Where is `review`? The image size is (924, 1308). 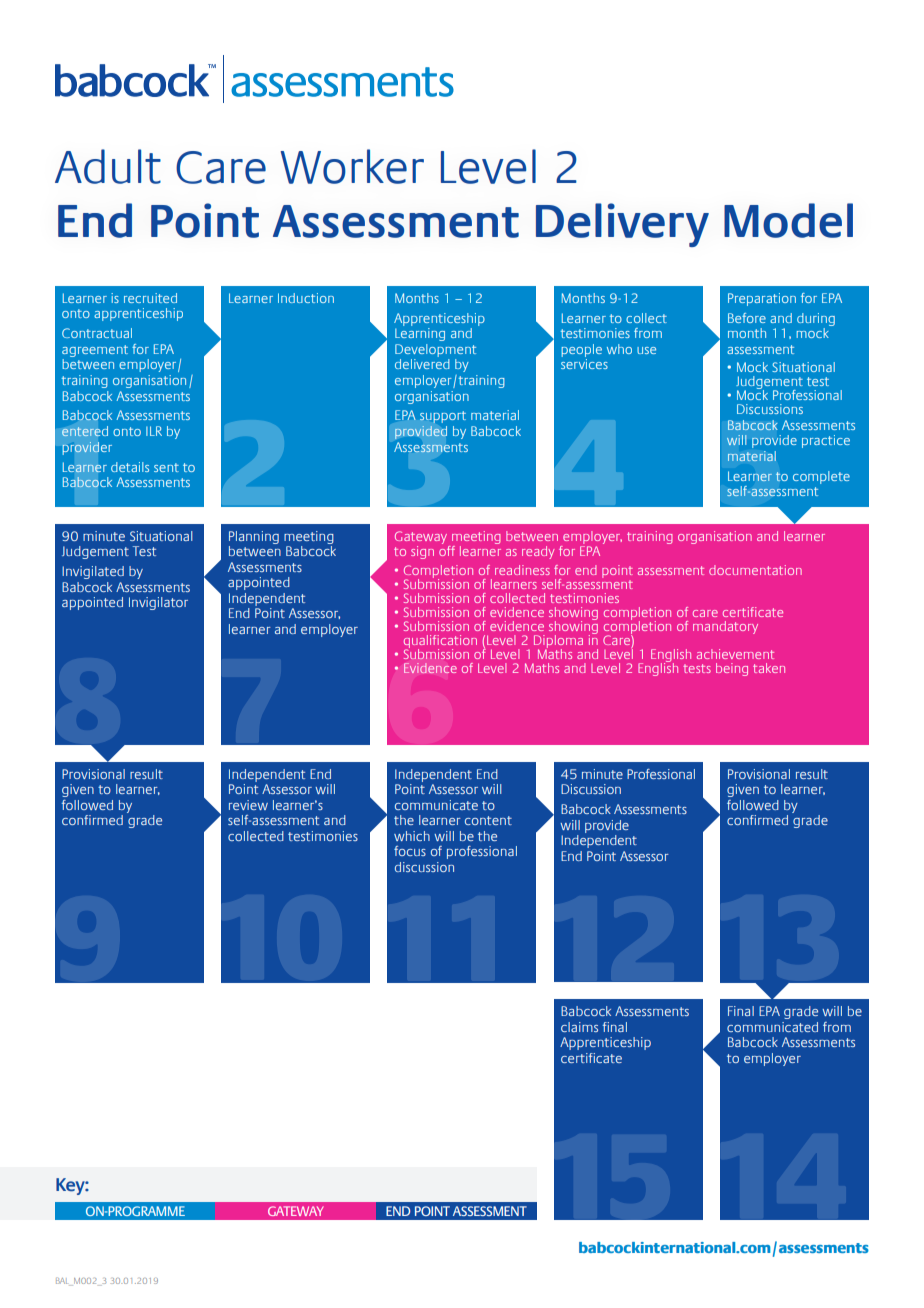
review is located at coordinates (248, 805).
